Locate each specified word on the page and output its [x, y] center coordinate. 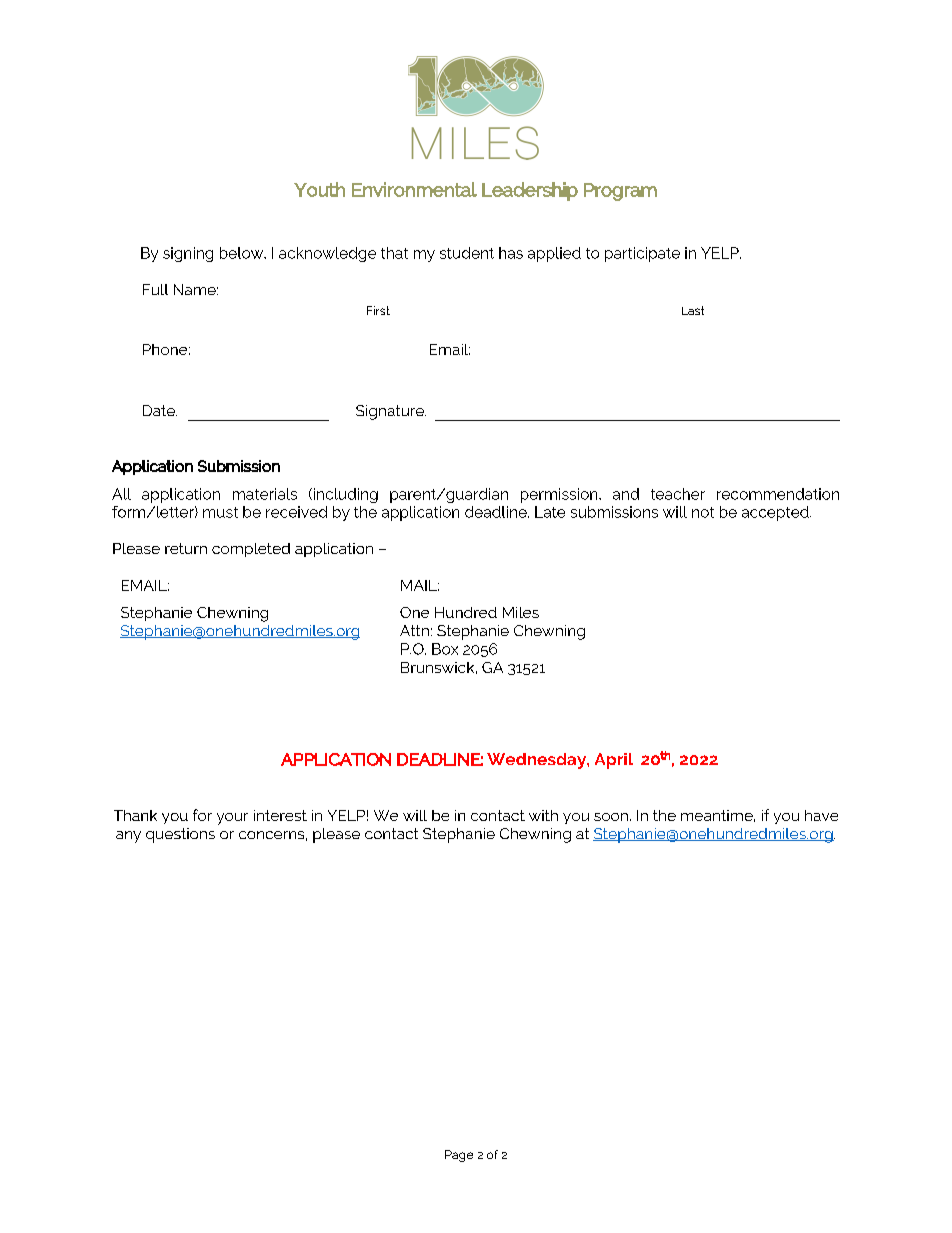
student [467, 253]
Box [445, 649]
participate [642, 254]
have [821, 815]
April [614, 761]
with [543, 815]
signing [188, 254]
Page [459, 1156]
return [186, 548]
